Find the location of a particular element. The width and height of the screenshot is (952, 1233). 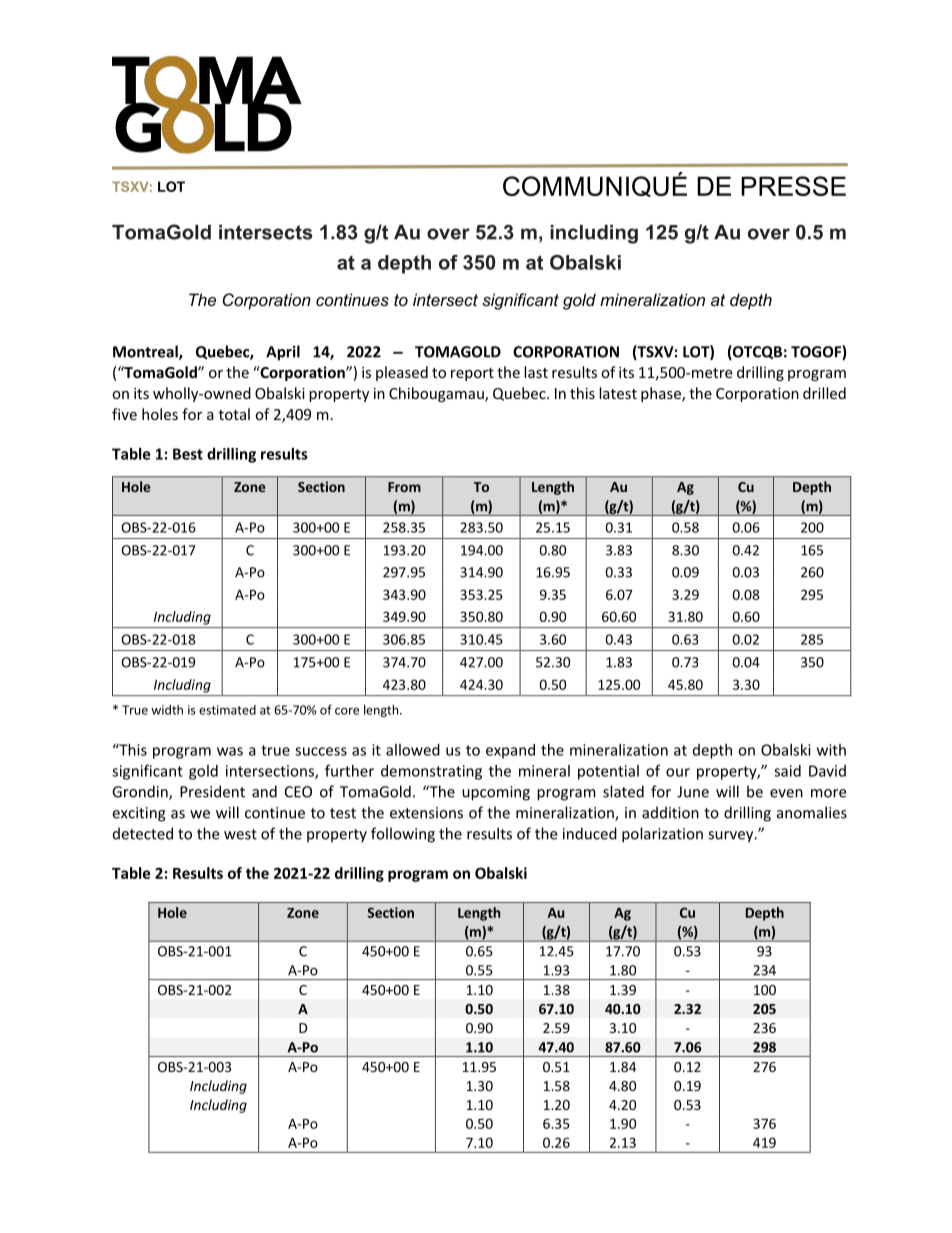

west is located at coordinates (240, 834).
